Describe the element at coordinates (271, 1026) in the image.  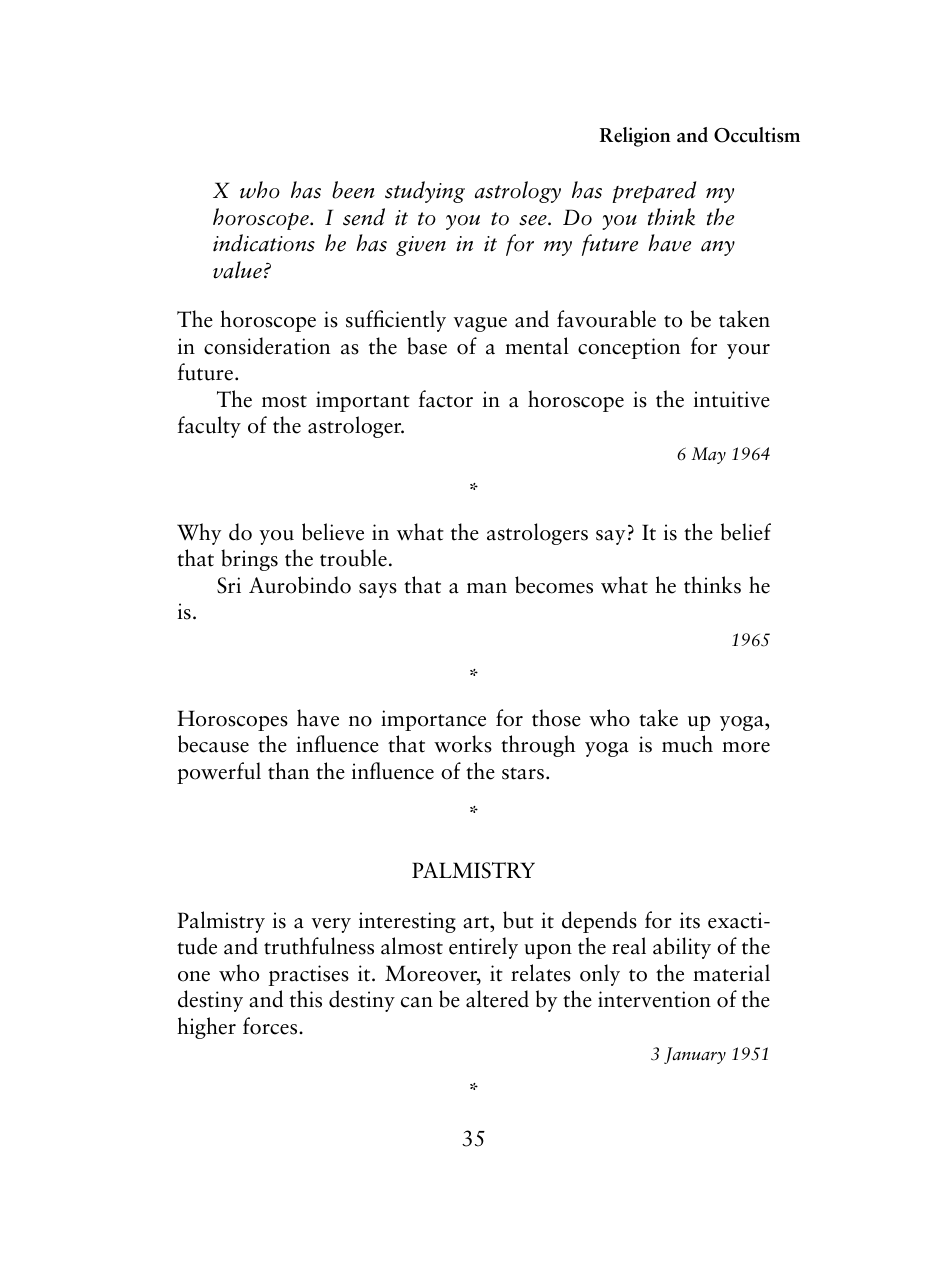
I see `forces` at that location.
